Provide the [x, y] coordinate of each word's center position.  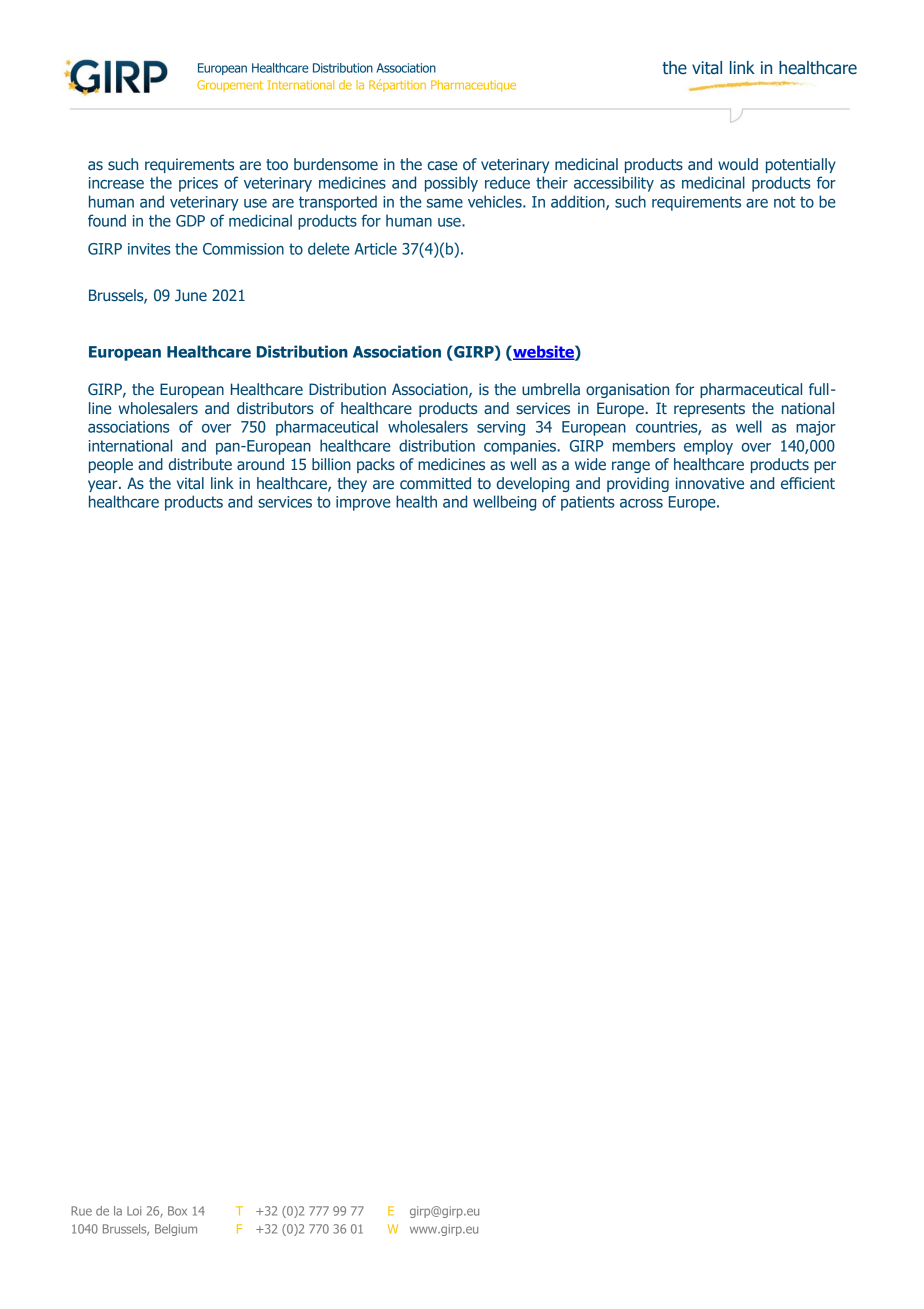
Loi [134, 1211]
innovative [710, 483]
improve [363, 503]
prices [198, 184]
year [104, 486]
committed [435, 483]
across [641, 503]
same [445, 203]
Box [177, 1211]
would [738, 164]
